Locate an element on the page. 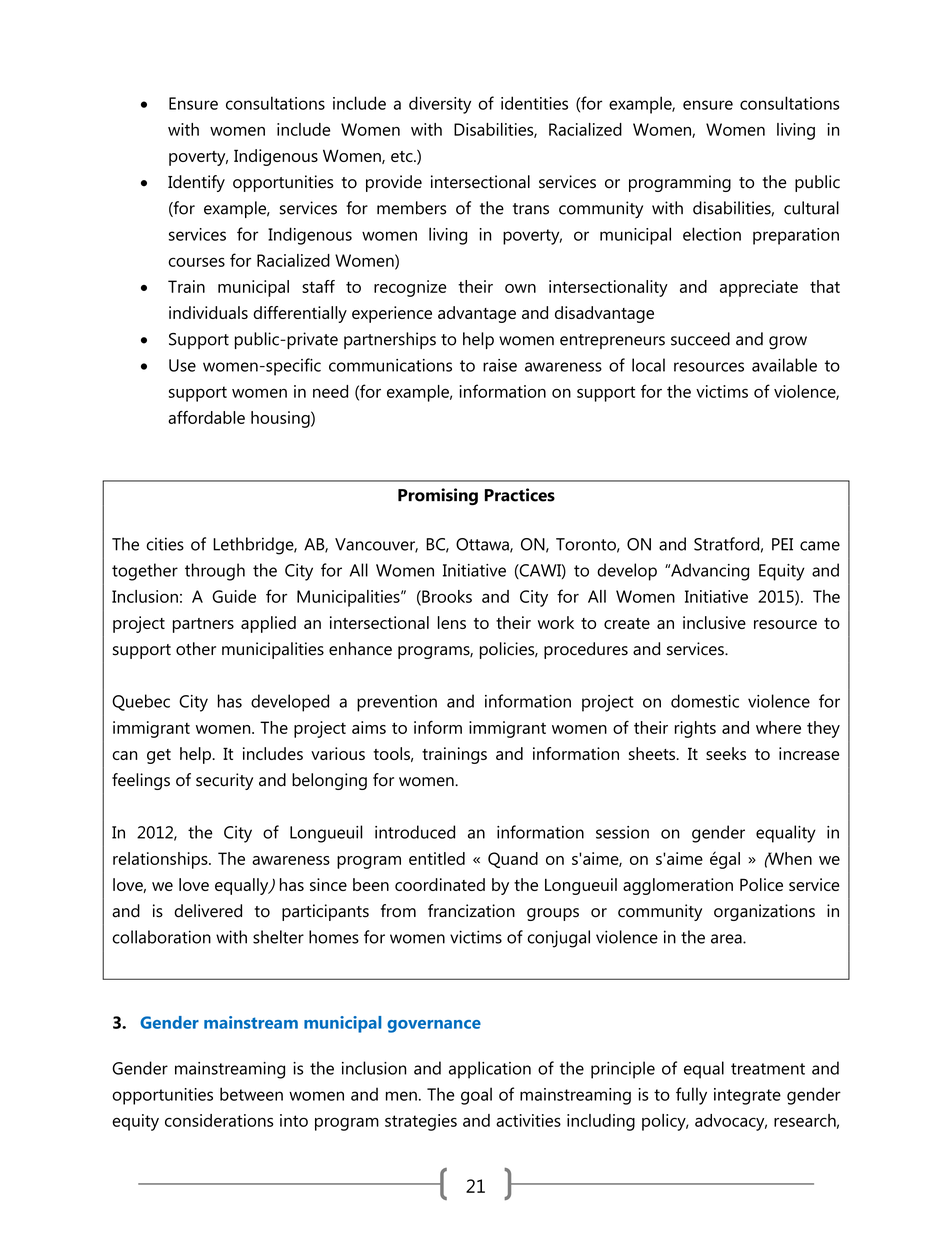  integrate is located at coordinates (747, 1096).
